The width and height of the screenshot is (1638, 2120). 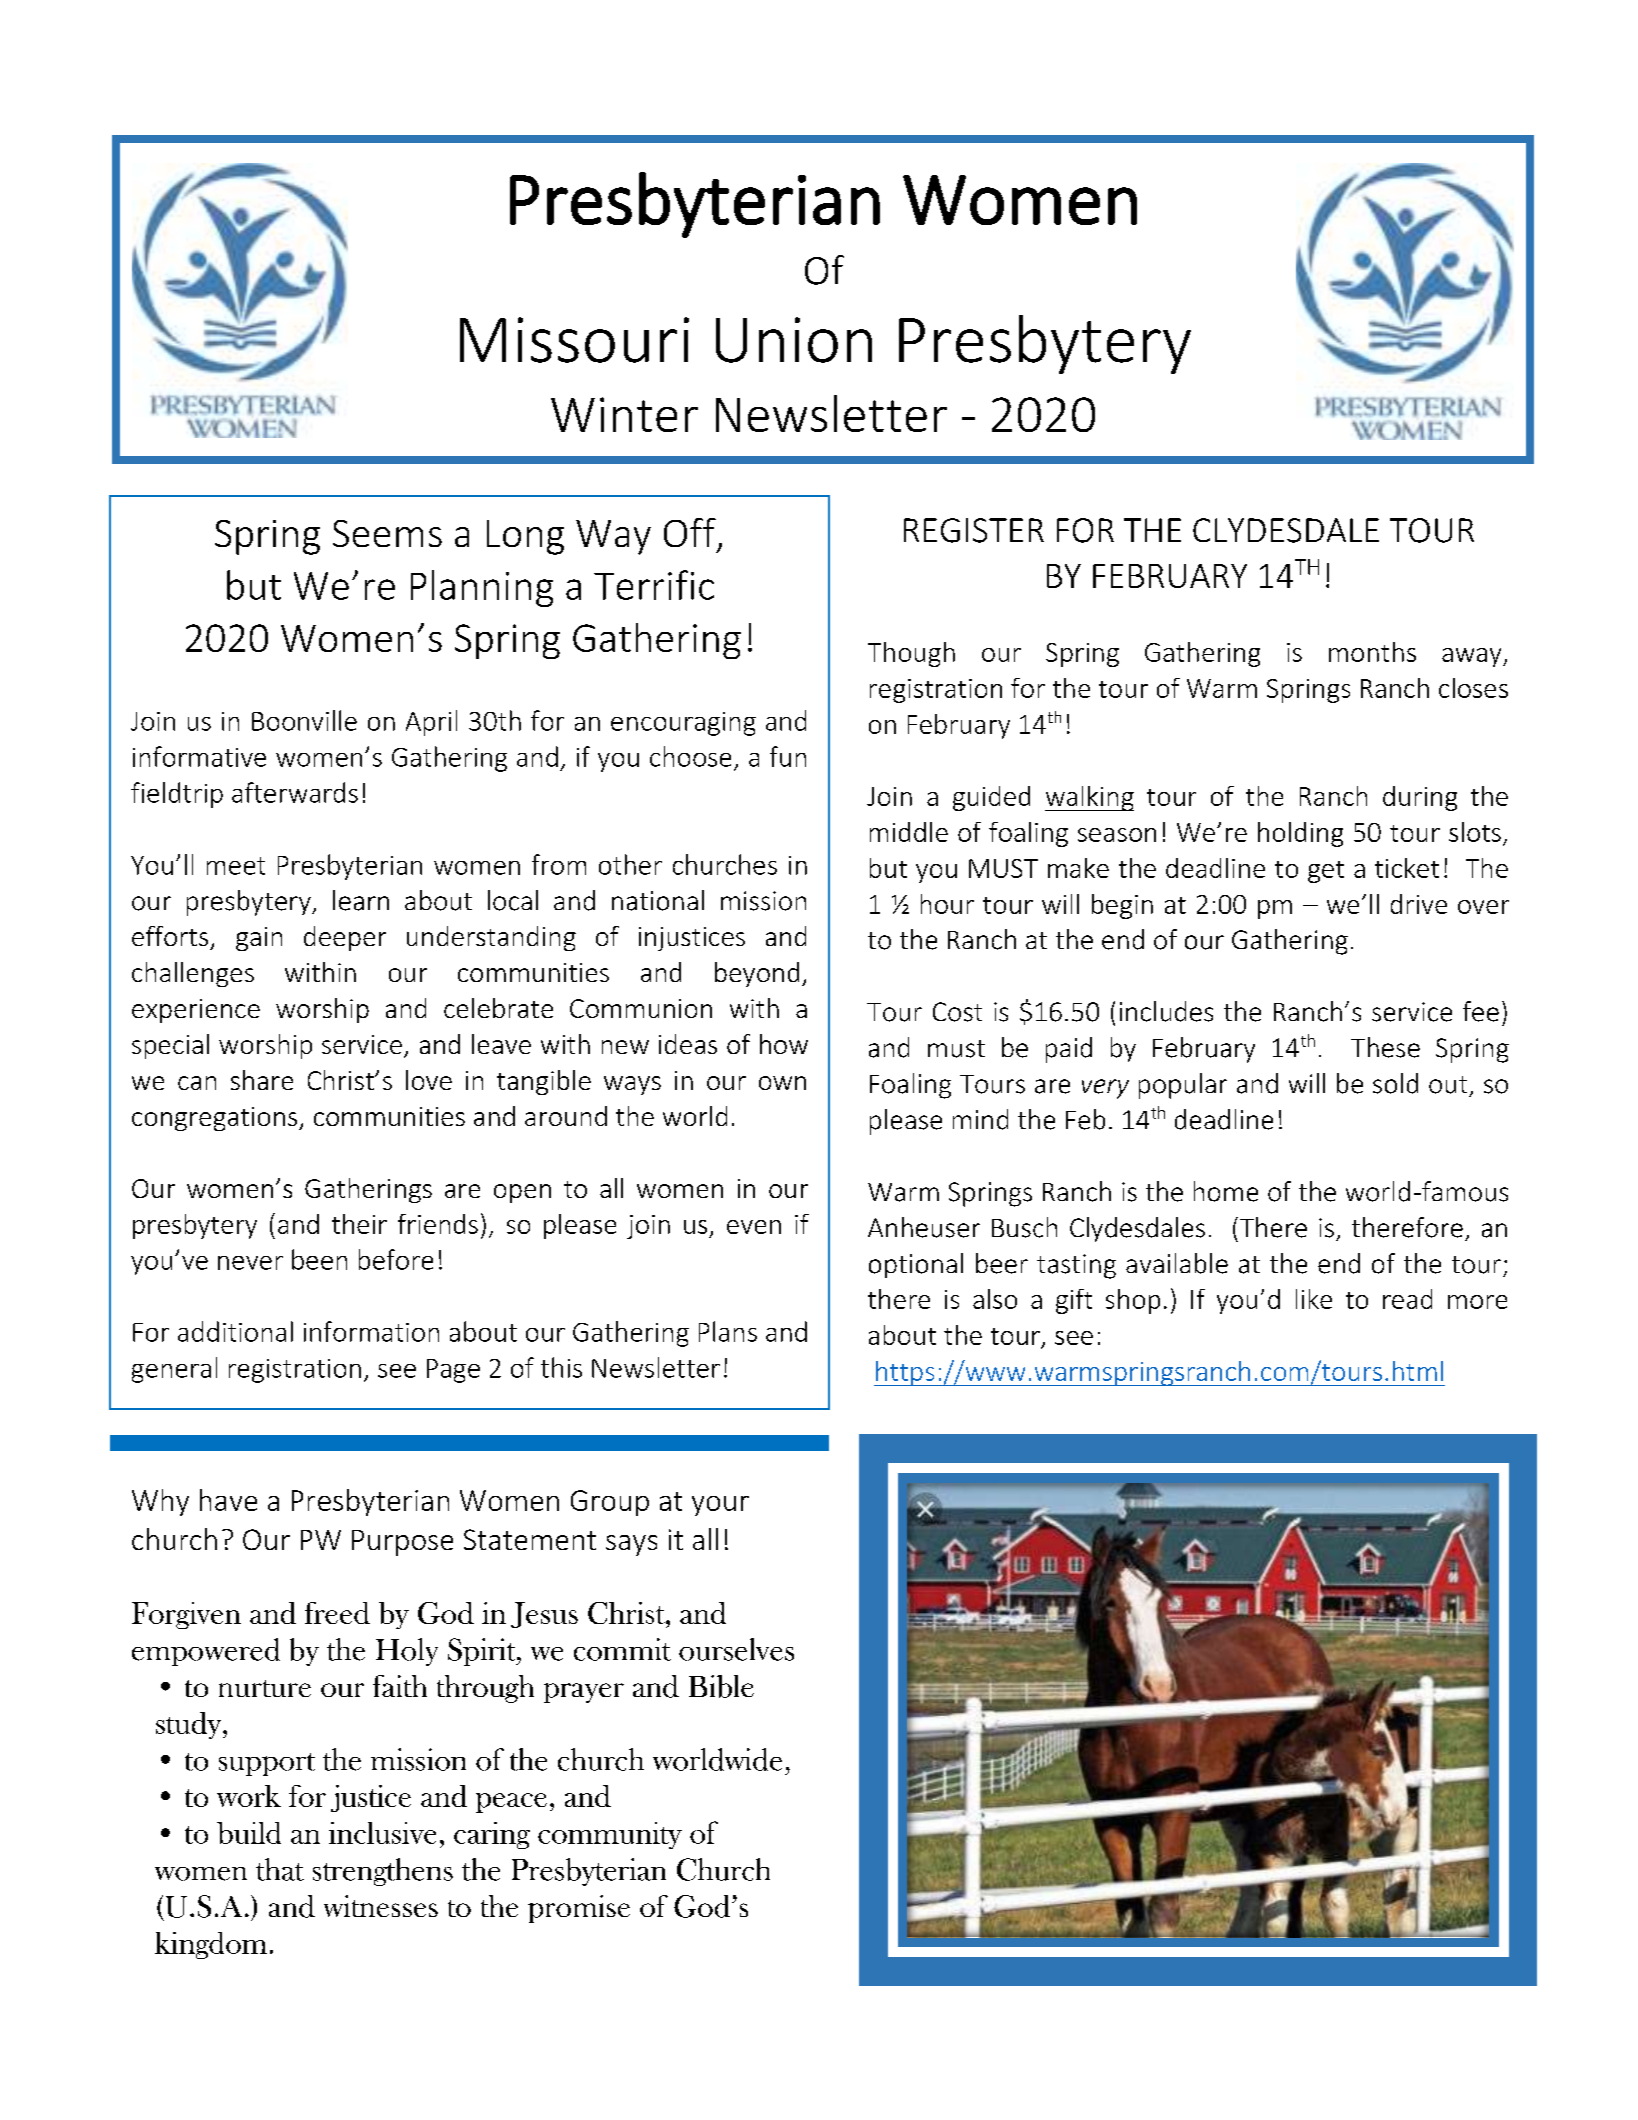 What do you see at coordinates (909, 832) in the screenshot?
I see `middle` at bounding box center [909, 832].
